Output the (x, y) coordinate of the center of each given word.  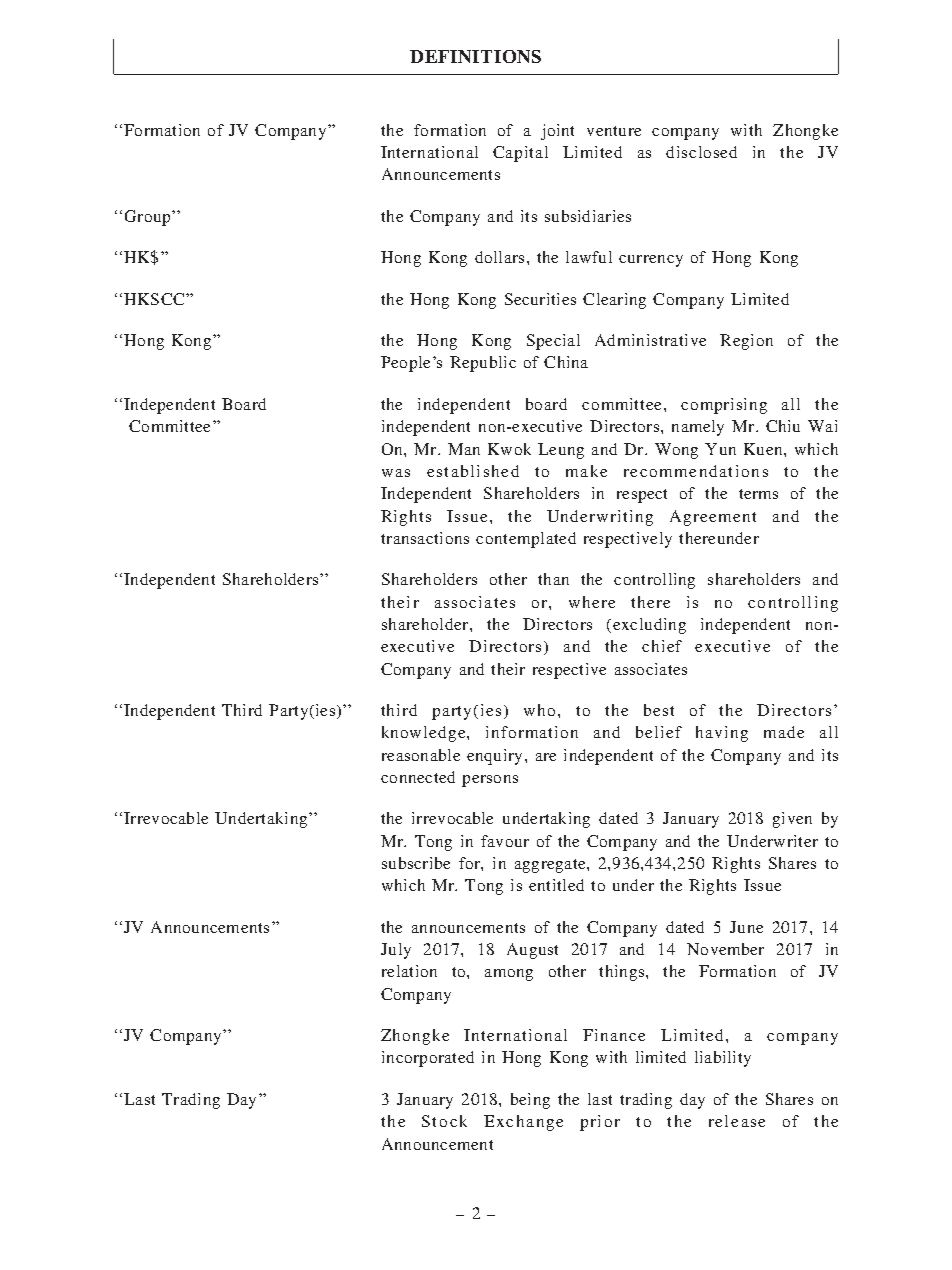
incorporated (428, 1059)
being (530, 1101)
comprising (724, 406)
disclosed (701, 152)
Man (464, 449)
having (722, 734)
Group (149, 218)
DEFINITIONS (475, 56)
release (737, 1121)
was (396, 473)
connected (418, 777)
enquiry (494, 757)
